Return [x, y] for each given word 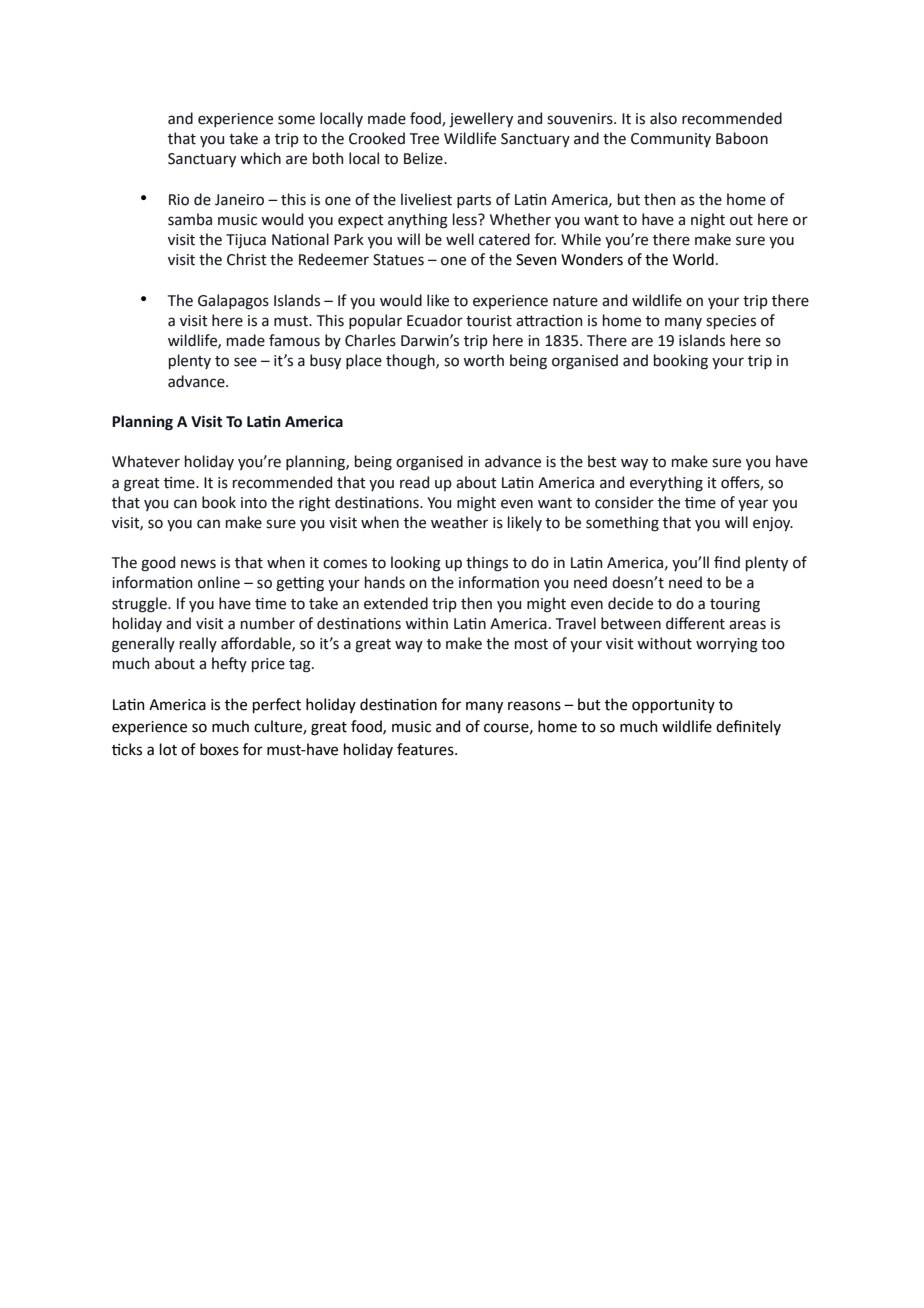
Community [671, 140]
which [260, 158]
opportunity [673, 706]
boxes [219, 749]
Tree [424, 139]
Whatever [146, 461]
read [414, 482]
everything [666, 484]
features [426, 749]
